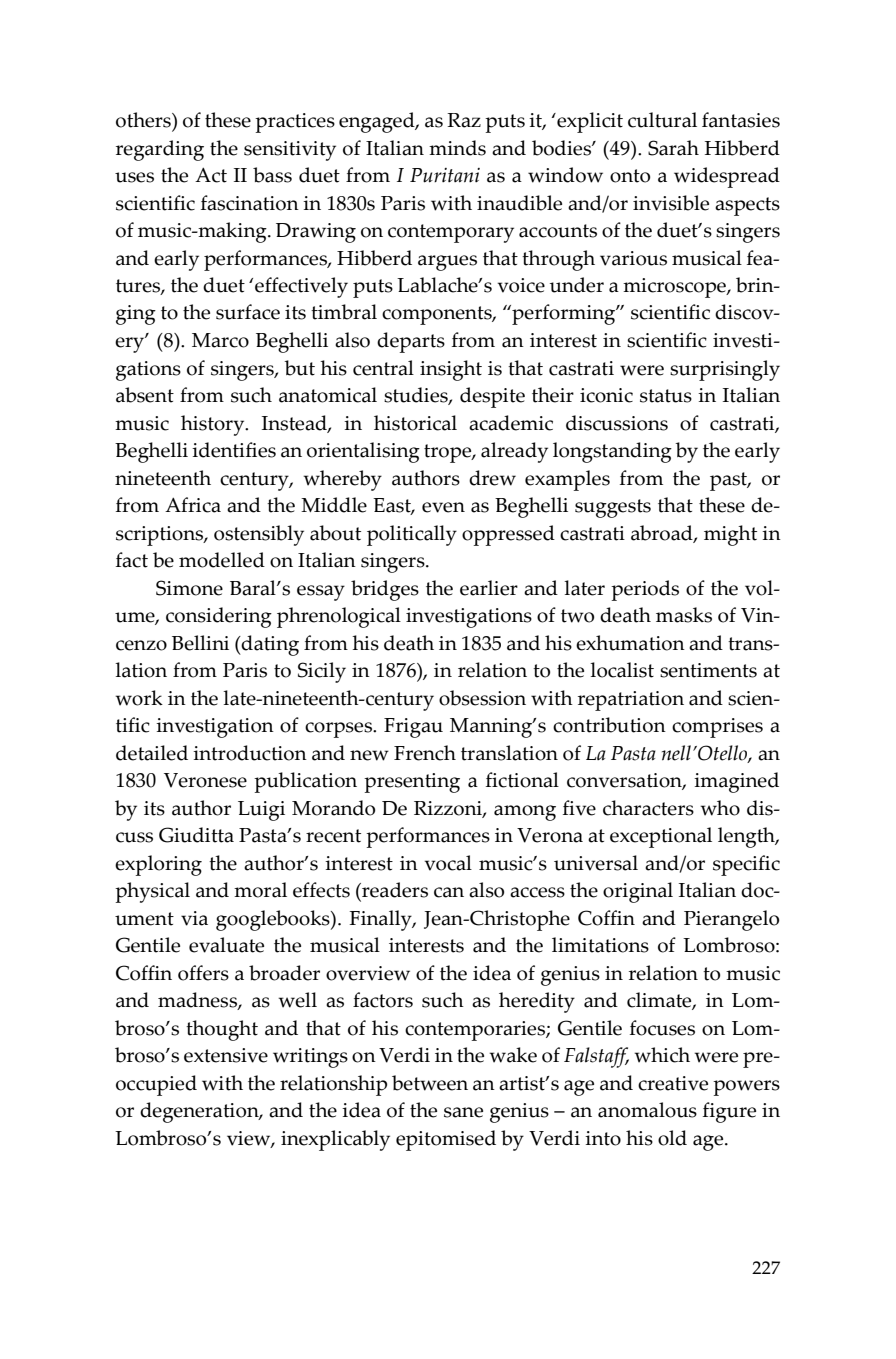 This document has height=1359, width=896. What do you see at coordinates (684, 615) in the document?
I see `masks` at bounding box center [684, 615].
